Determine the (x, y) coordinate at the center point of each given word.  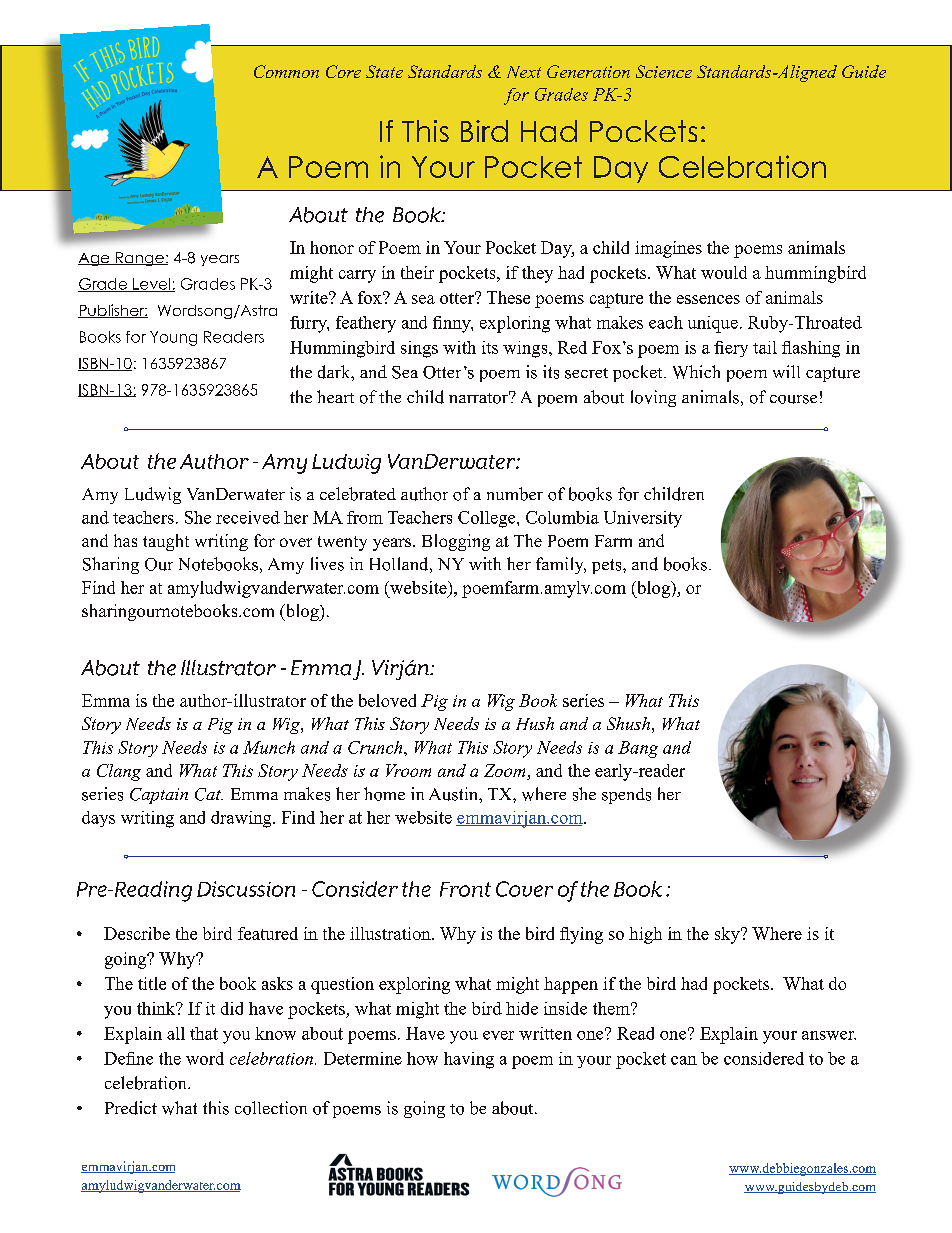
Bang (638, 749)
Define (128, 1058)
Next (524, 72)
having (469, 1060)
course (793, 399)
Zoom (504, 770)
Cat (209, 794)
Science (664, 71)
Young (173, 338)
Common (286, 71)
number (515, 494)
